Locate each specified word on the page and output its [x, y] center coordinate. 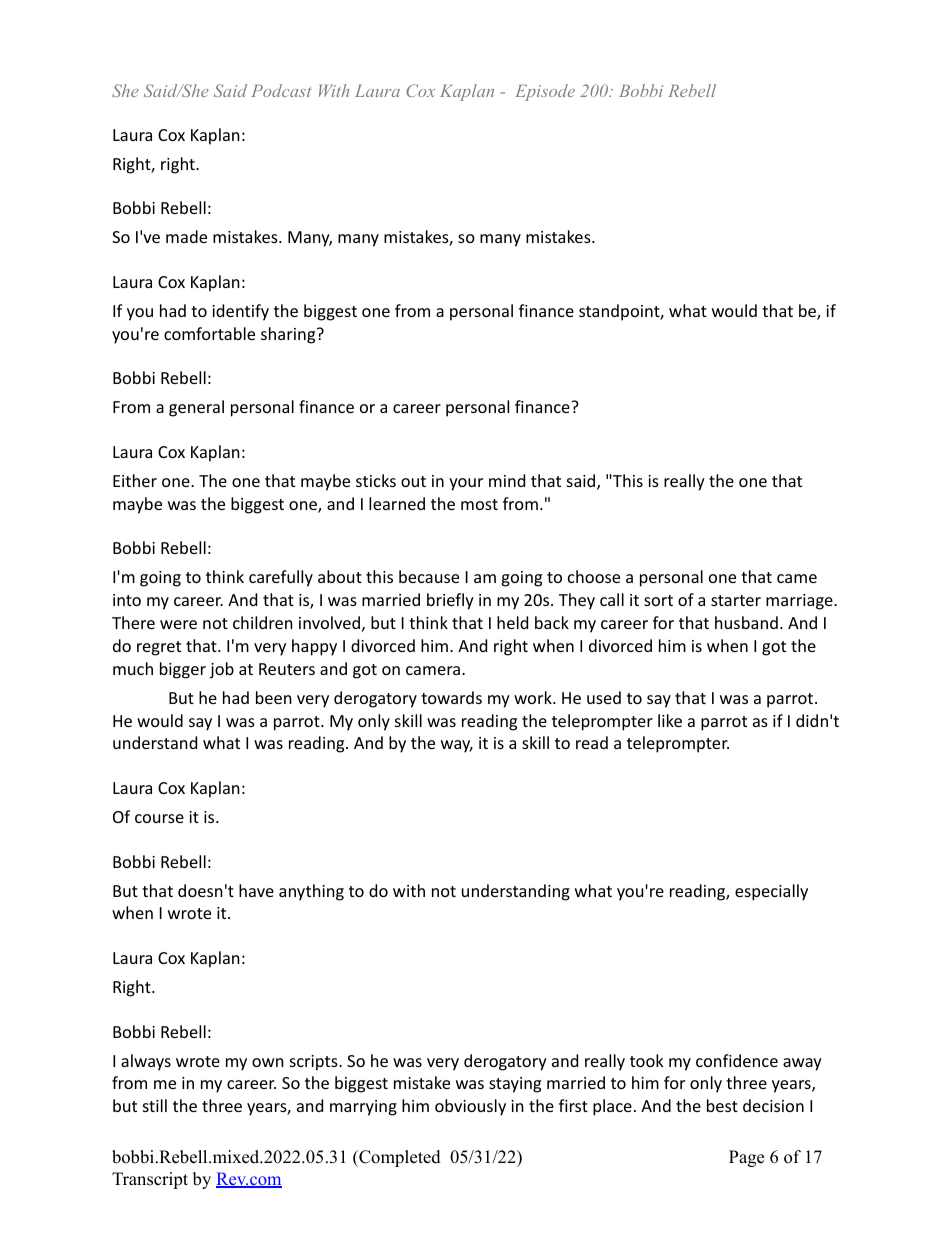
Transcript [150, 1180]
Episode [545, 92]
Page [746, 1158]
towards [451, 697]
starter [736, 600]
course [159, 818]
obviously [470, 1107]
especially [771, 892]
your [466, 484]
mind [507, 480]
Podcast [281, 90]
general [196, 408]
